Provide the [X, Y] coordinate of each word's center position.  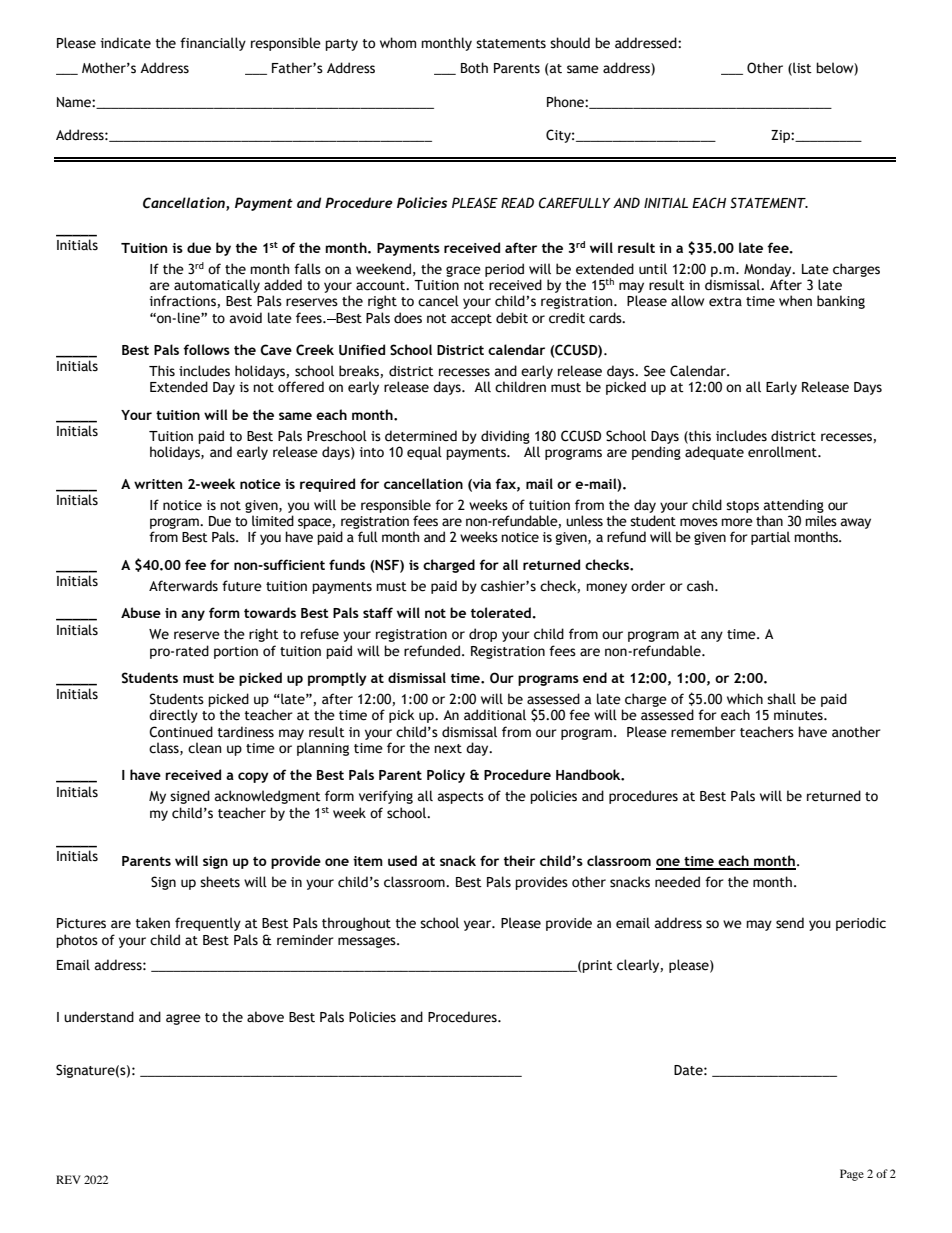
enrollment [783, 452]
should [570, 43]
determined [421, 436]
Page [852, 1175]
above [265, 1017]
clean [205, 748]
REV [68, 1179]
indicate [125, 43]
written [158, 484]
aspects [461, 798]
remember [703, 732]
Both [474, 68]
